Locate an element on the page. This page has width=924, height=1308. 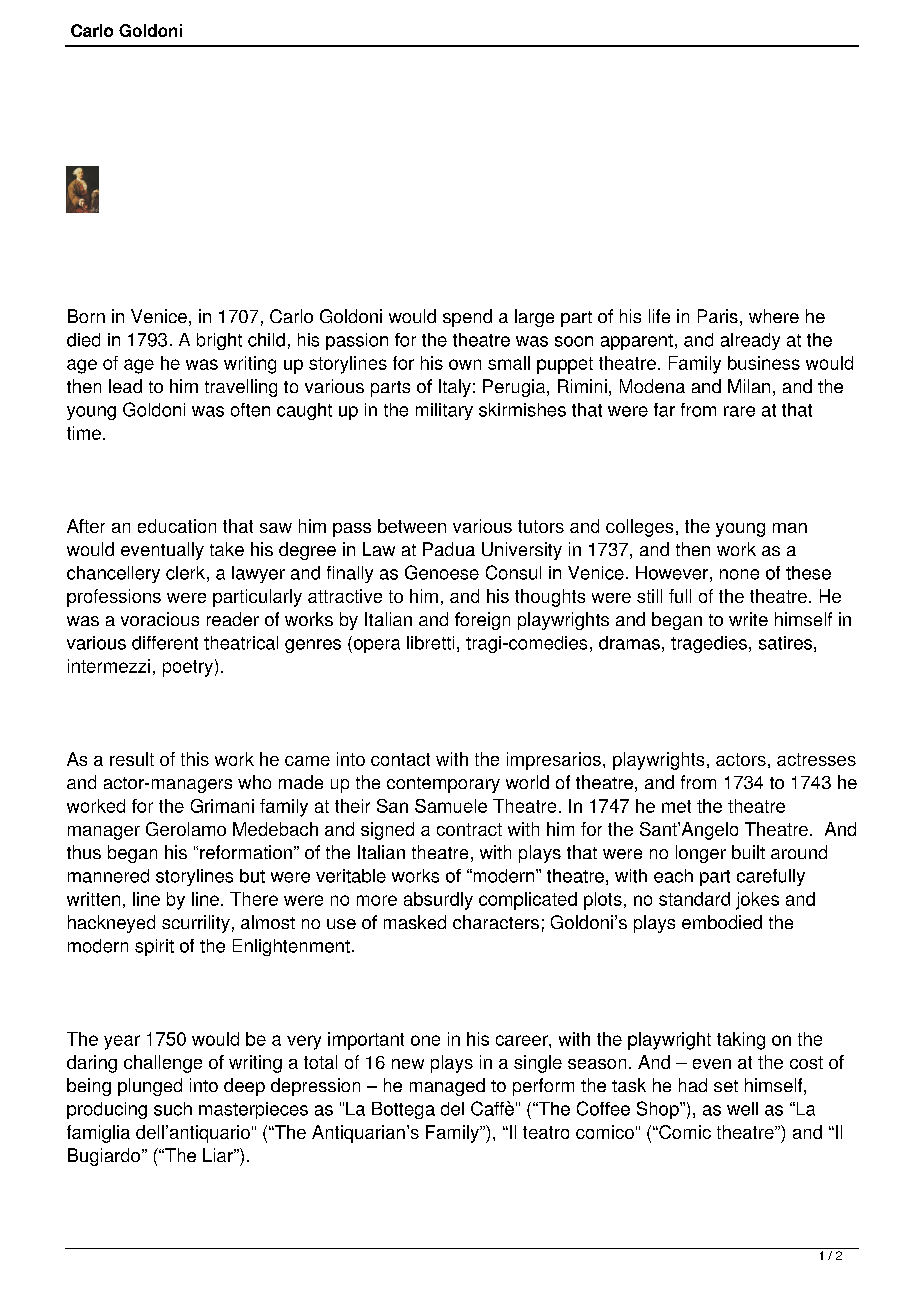
actresses is located at coordinates (816, 759).
